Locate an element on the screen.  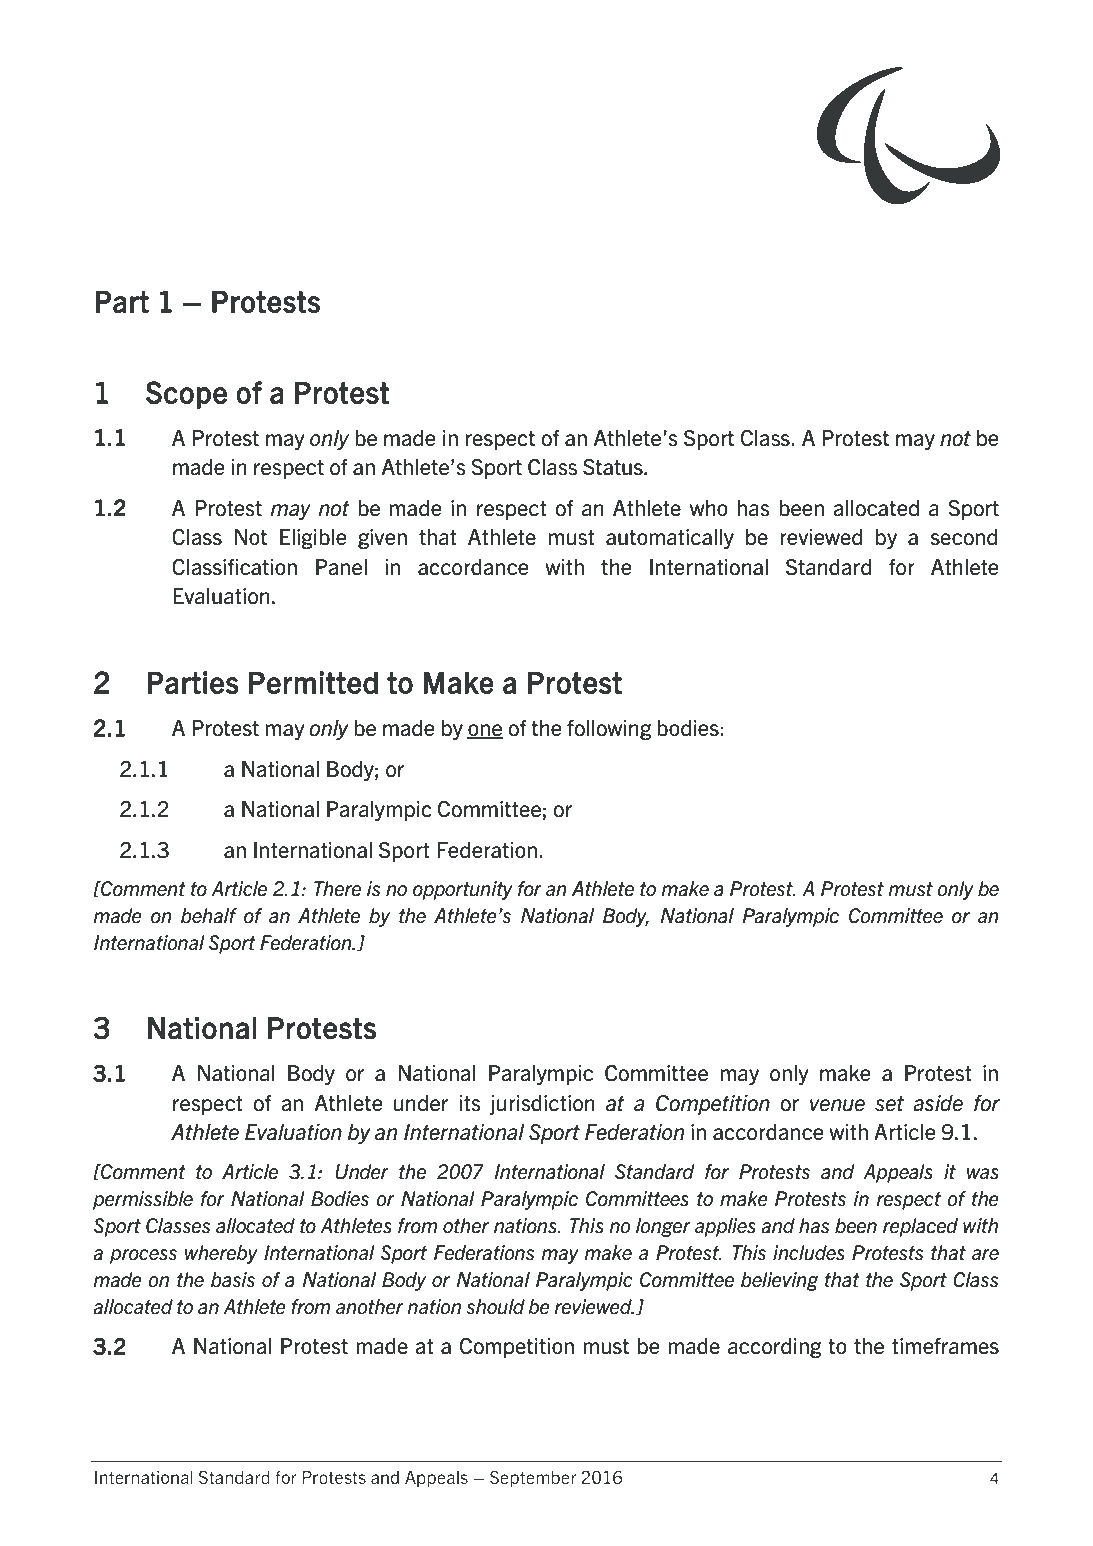
one is located at coordinates (485, 731).
